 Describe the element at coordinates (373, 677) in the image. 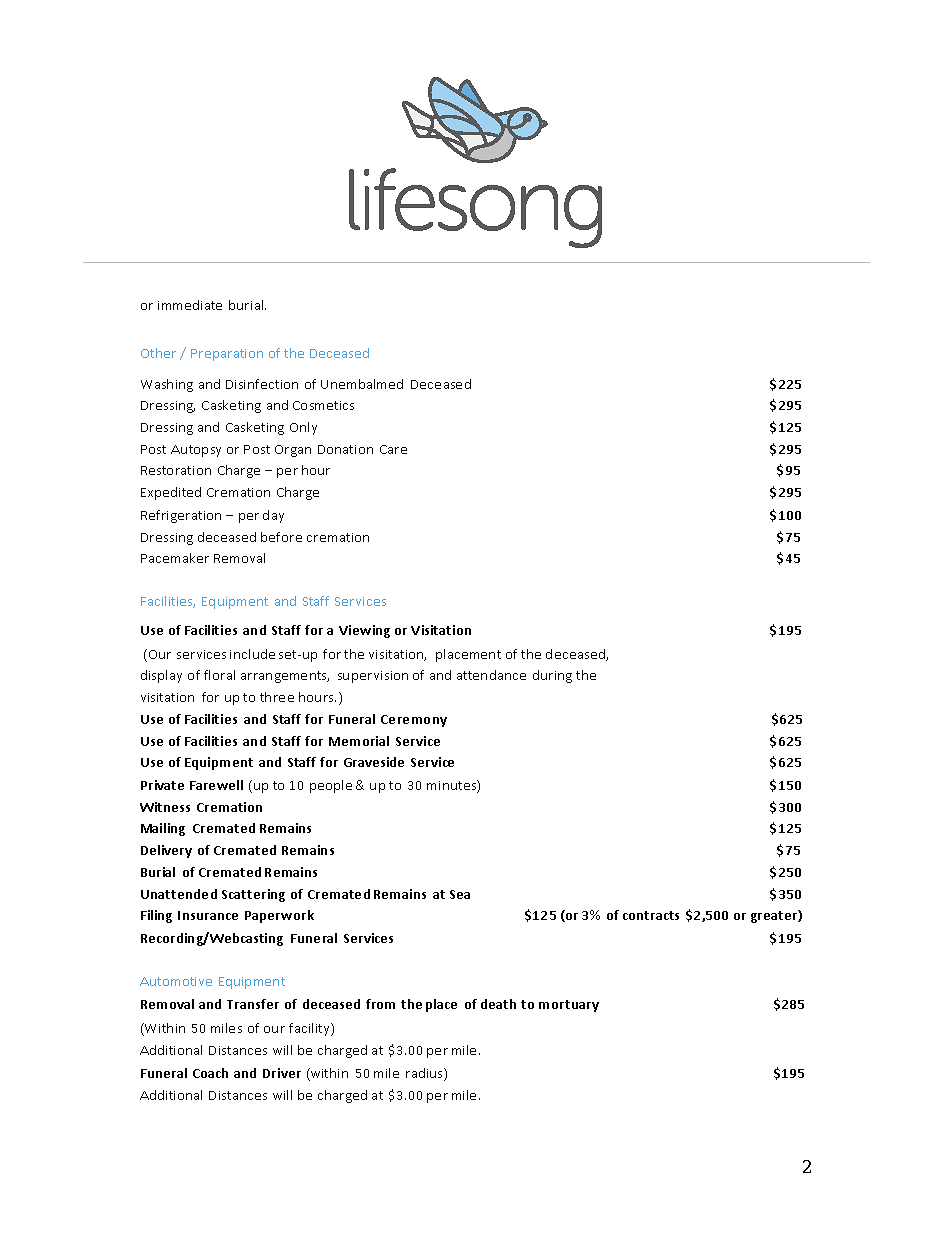

I see `supervision` at that location.
